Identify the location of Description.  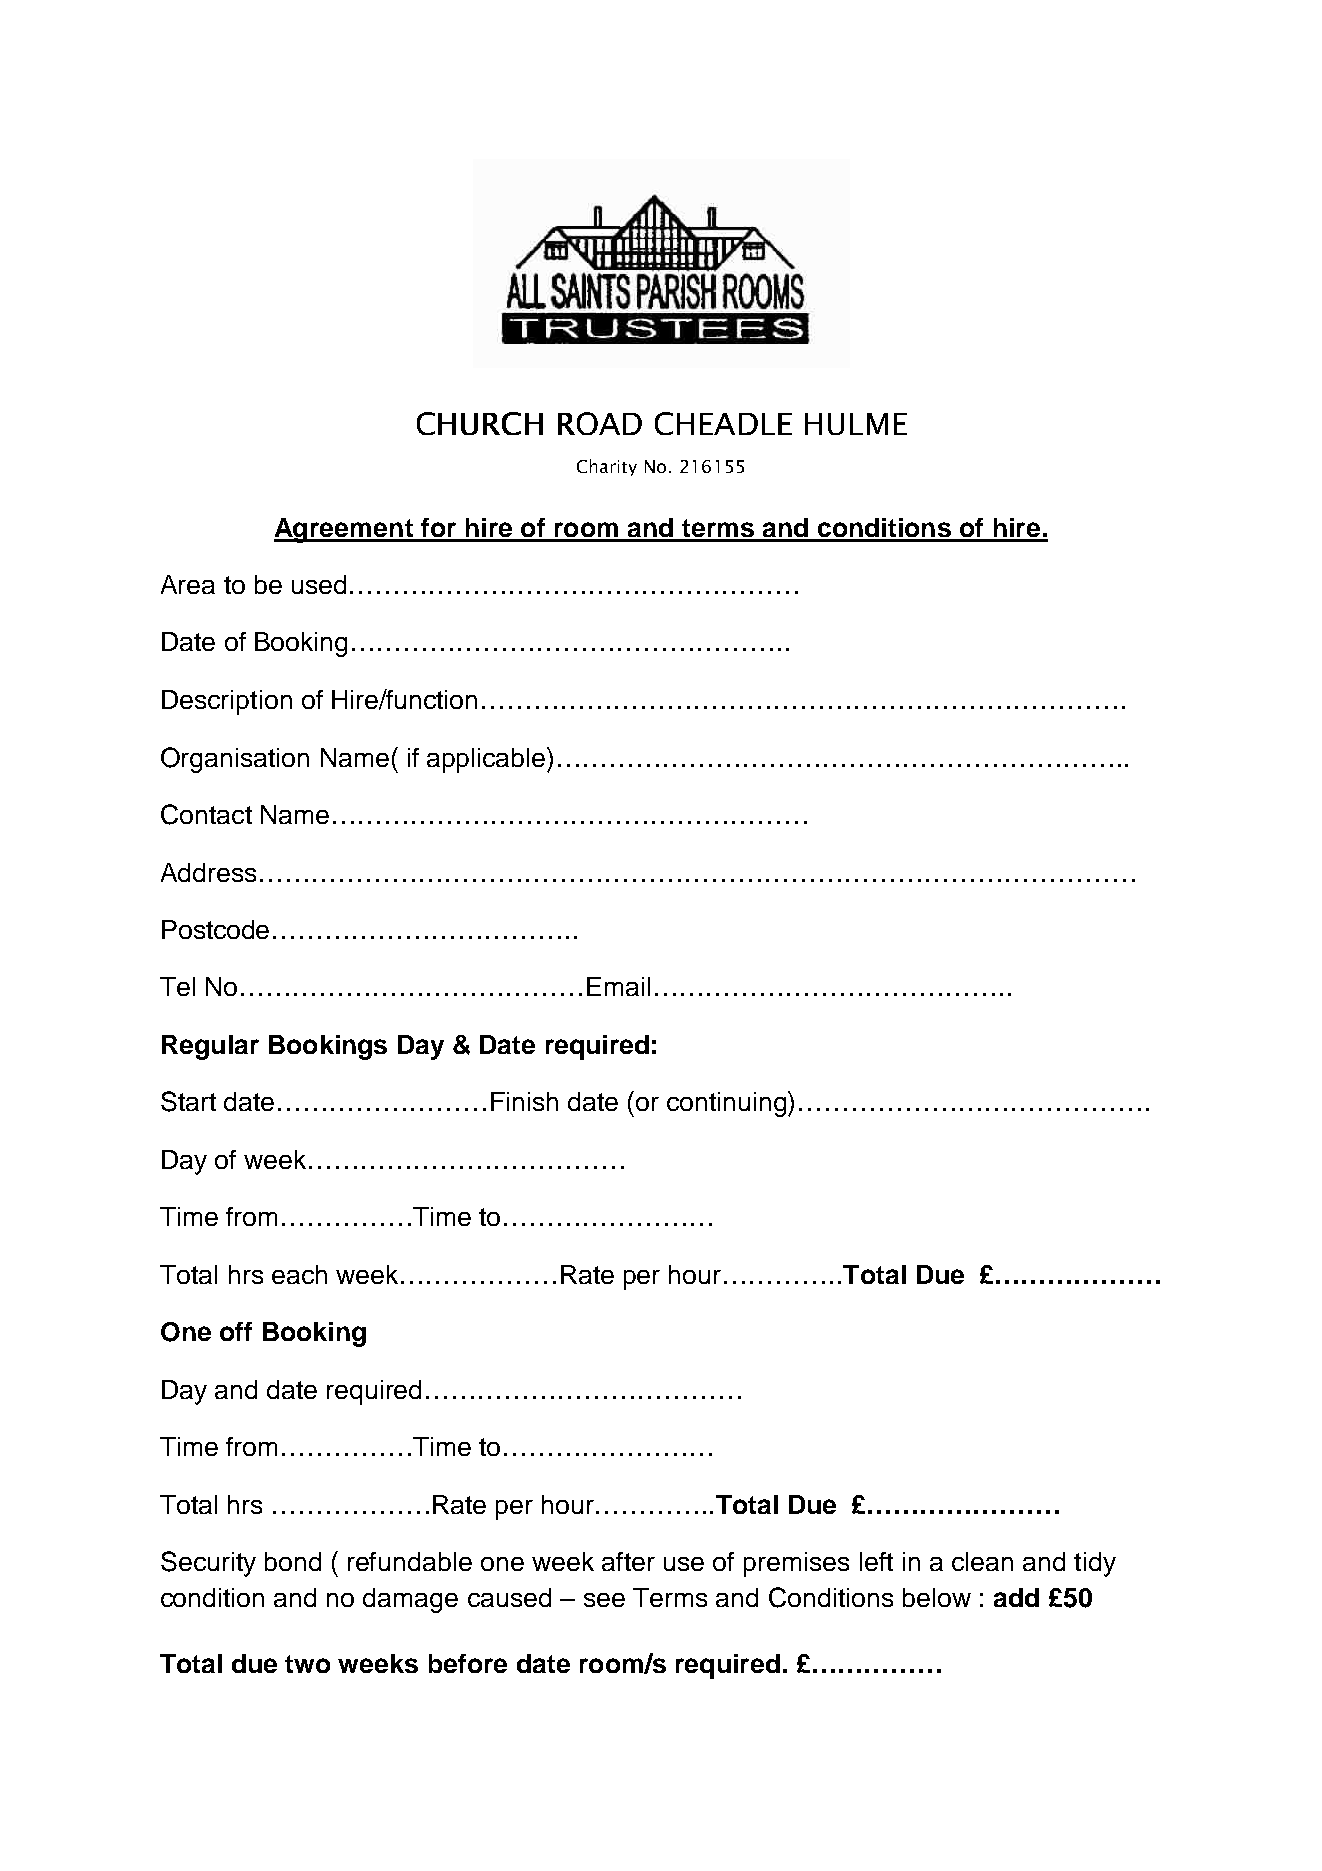
(227, 702).
